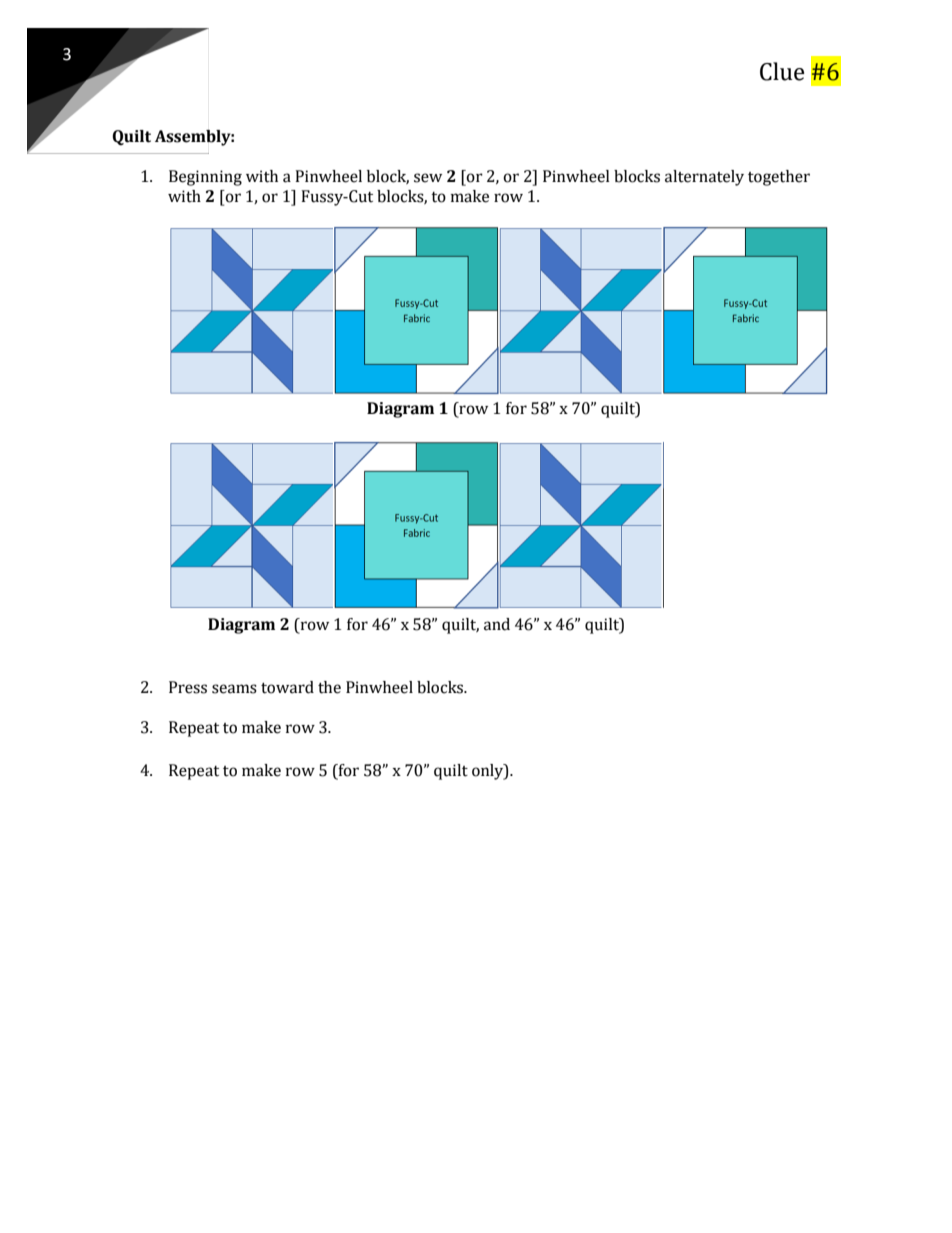 This document has height=1233, width=952. I want to click on toward, so click(287, 687).
